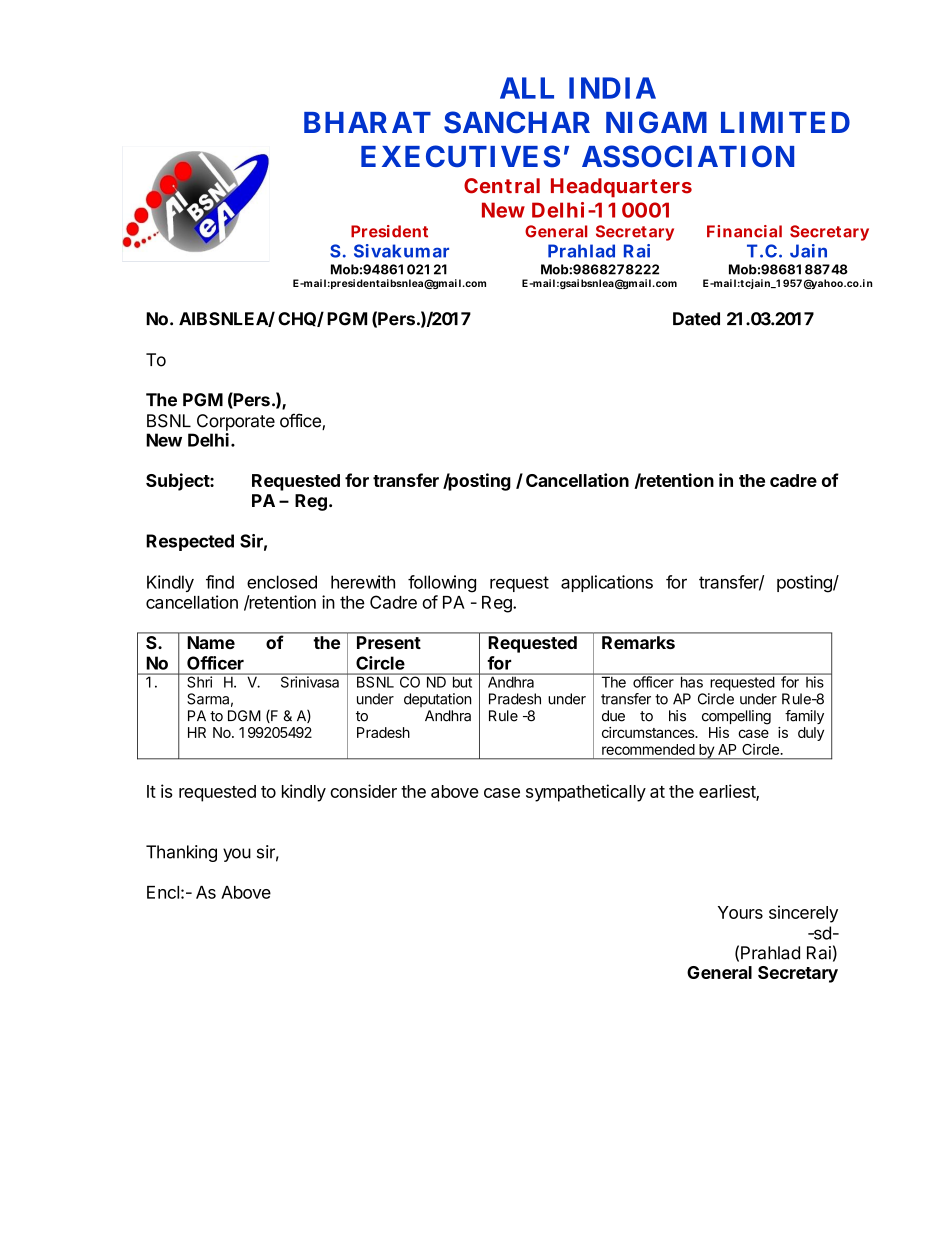 This page has width=952, height=1233. Describe the element at coordinates (181, 853) in the page. I see `Thanking` at that location.
